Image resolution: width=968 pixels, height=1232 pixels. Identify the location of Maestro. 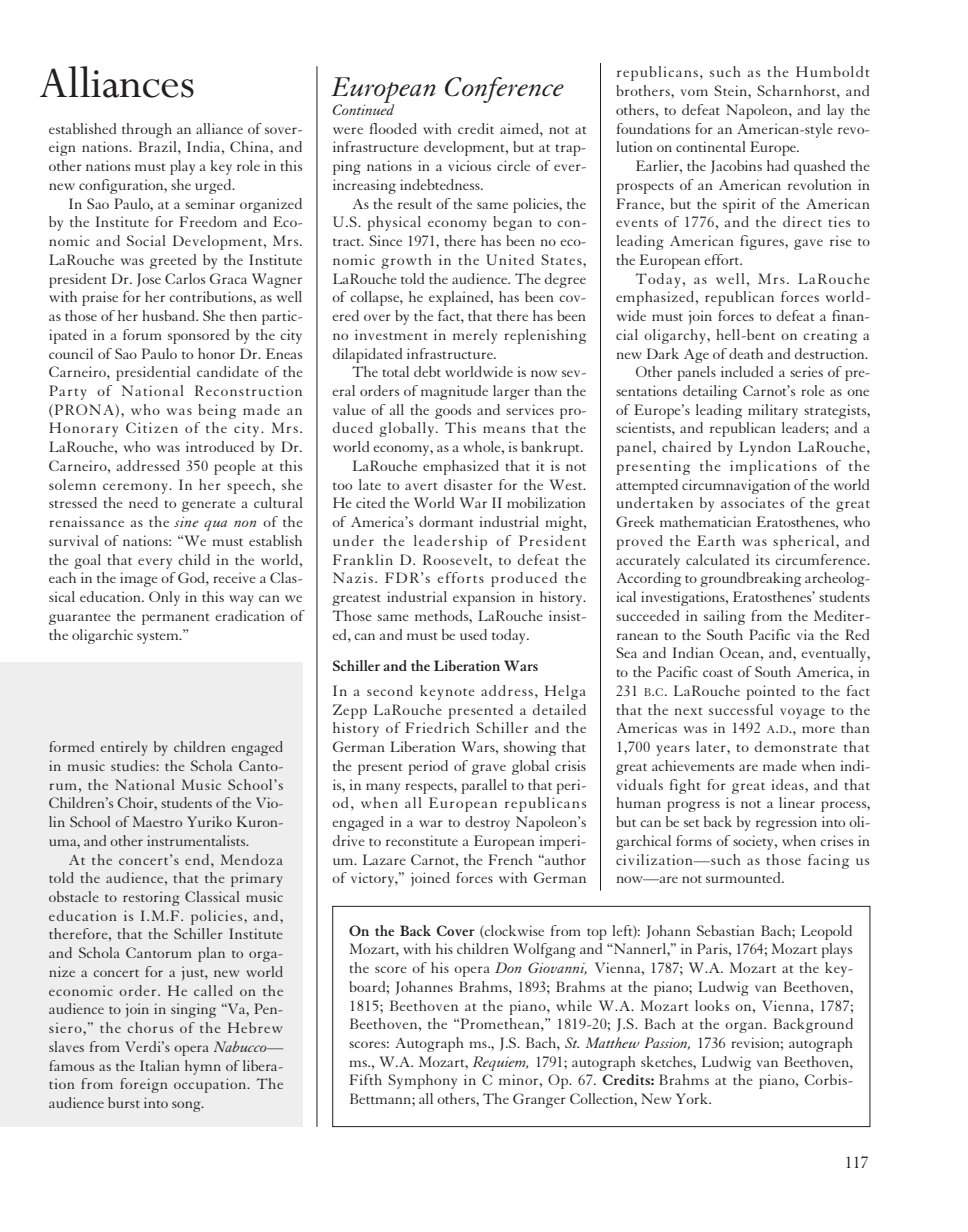
(157, 821).
